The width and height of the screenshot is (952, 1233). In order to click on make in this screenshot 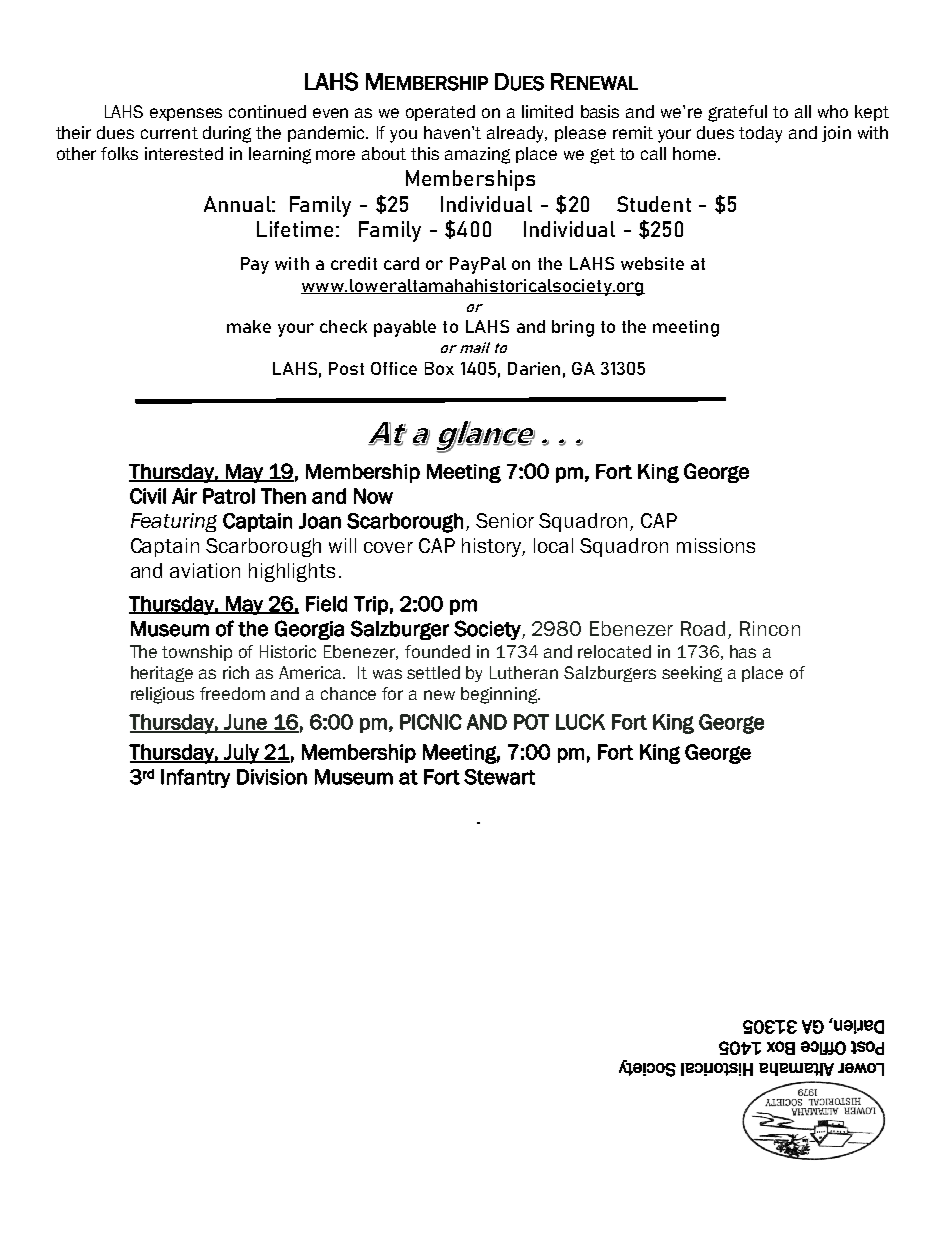, I will do `click(249, 326)`.
